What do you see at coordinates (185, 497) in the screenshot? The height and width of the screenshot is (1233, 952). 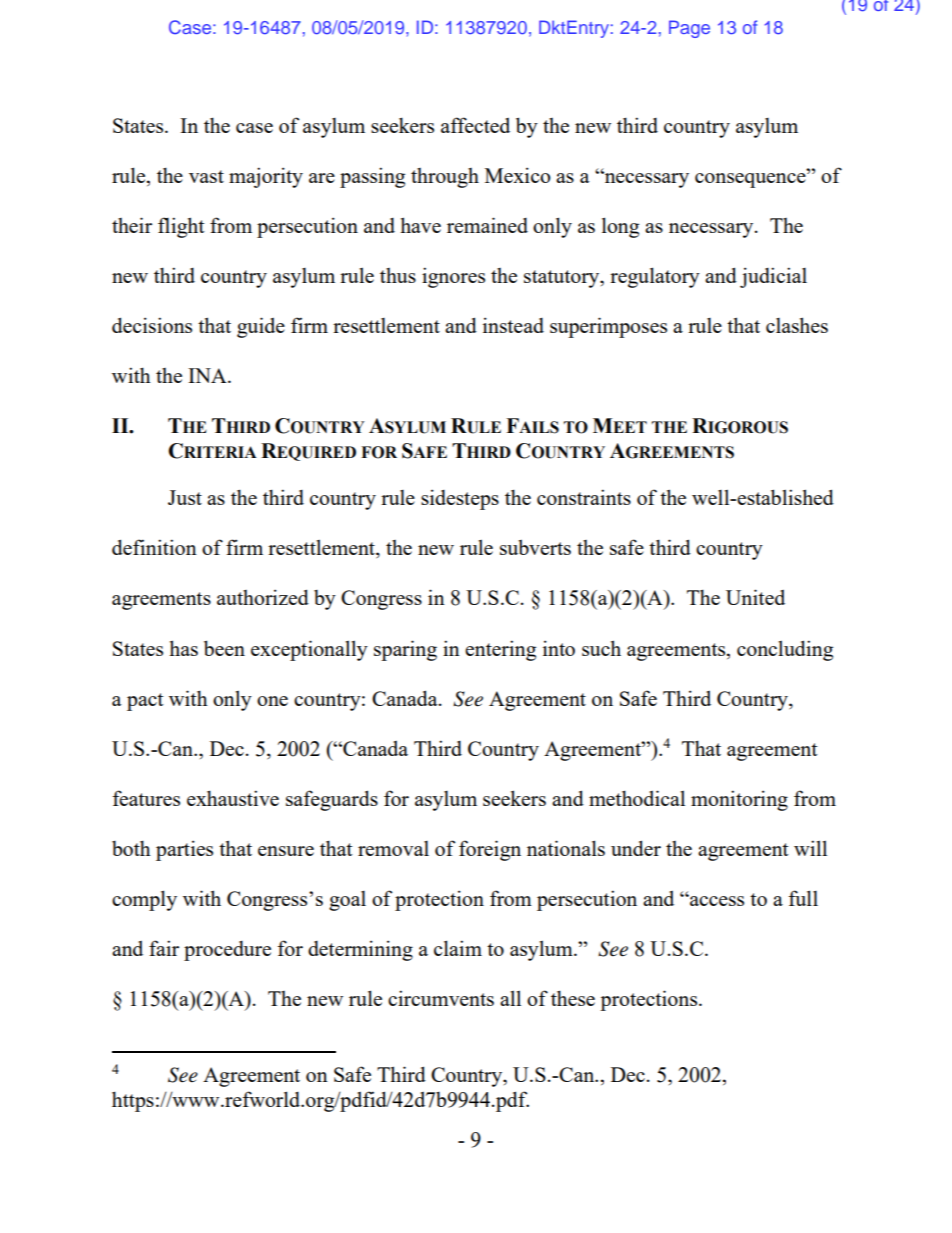 I see `Just` at bounding box center [185, 497].
